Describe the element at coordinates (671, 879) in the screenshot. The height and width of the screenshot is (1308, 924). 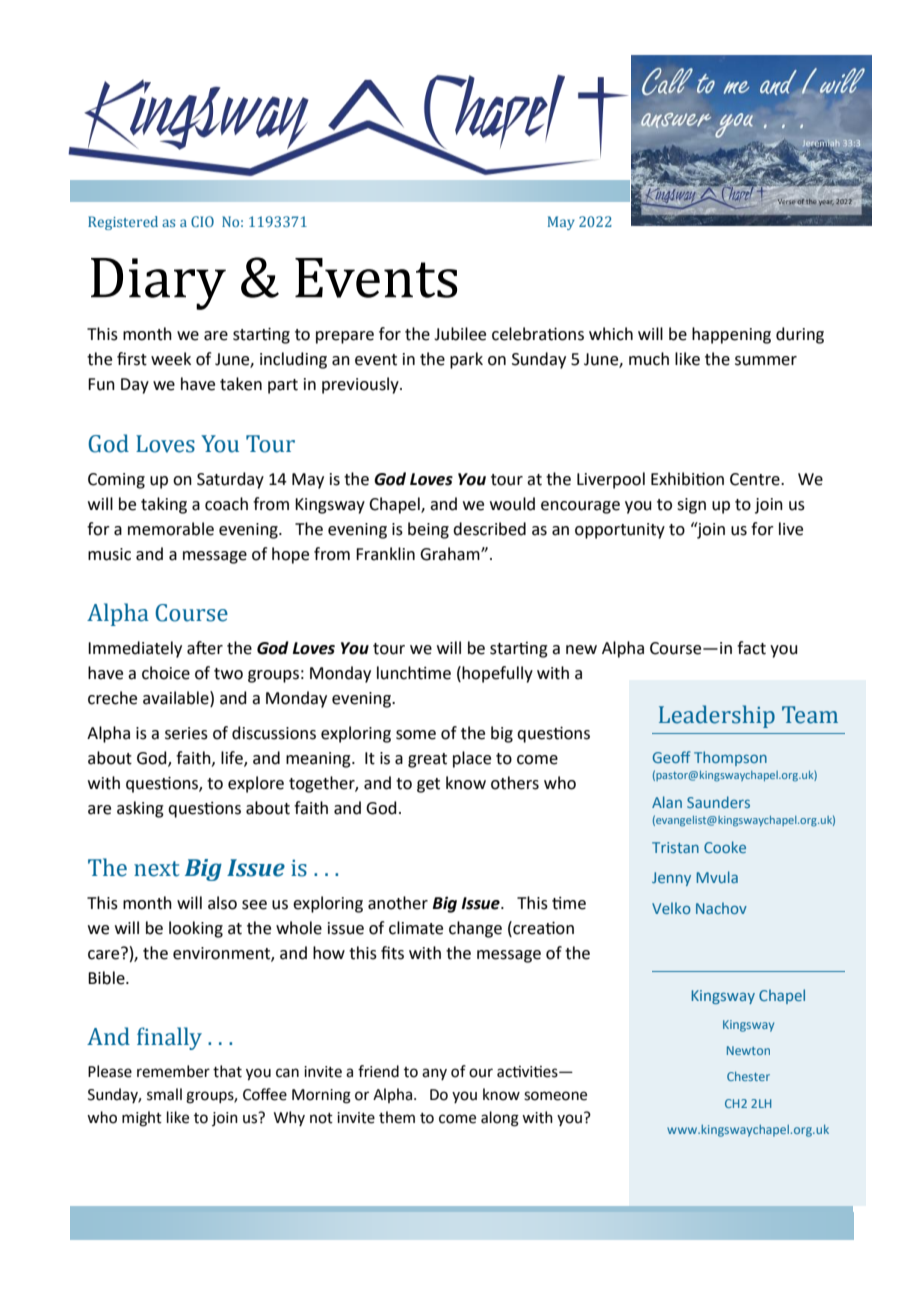
I see `Jenny` at that location.
